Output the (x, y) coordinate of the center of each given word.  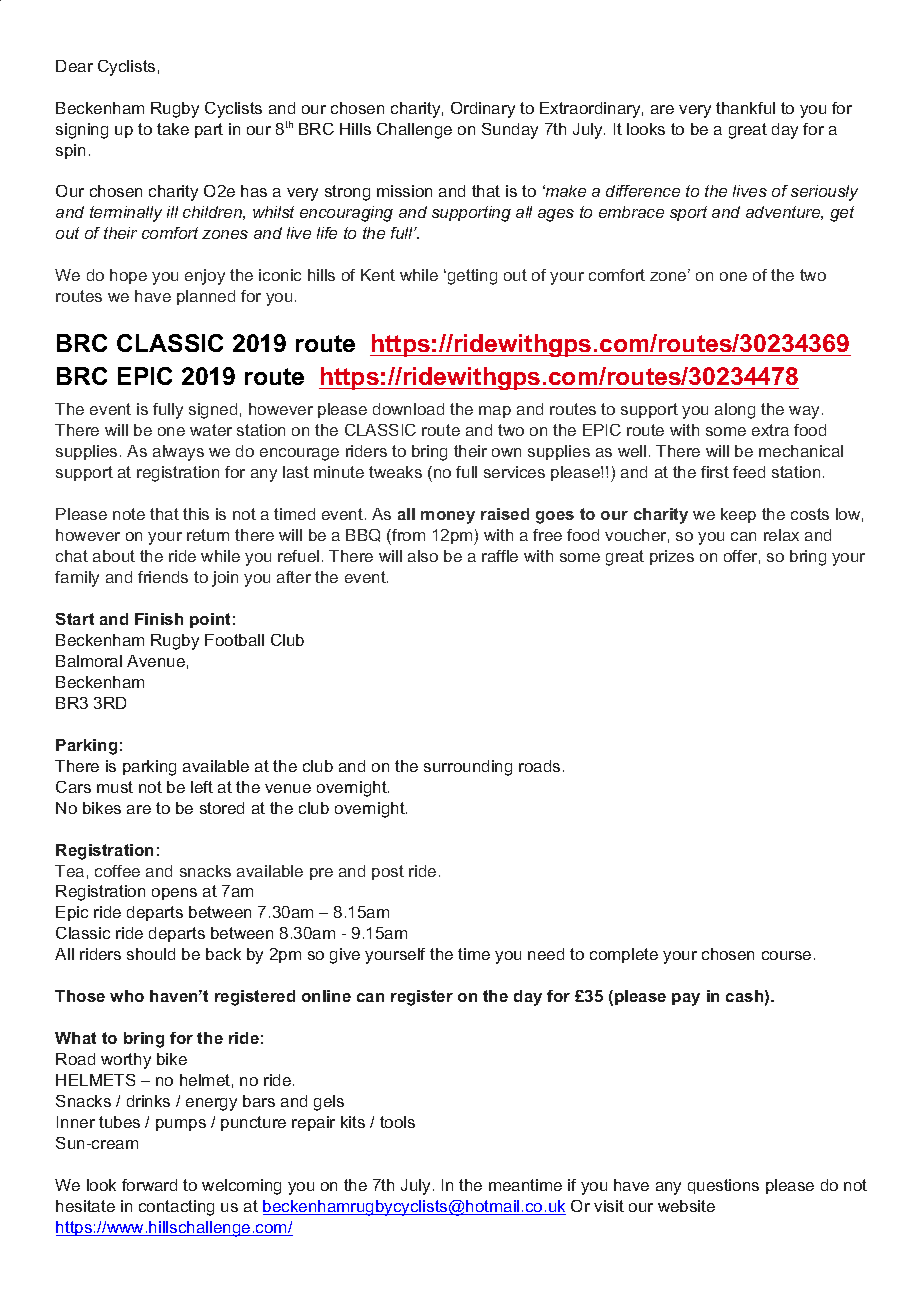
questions (723, 1186)
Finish (159, 619)
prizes (672, 557)
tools (397, 1122)
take (173, 129)
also (423, 556)
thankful (745, 108)
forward (149, 1185)
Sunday (510, 131)
